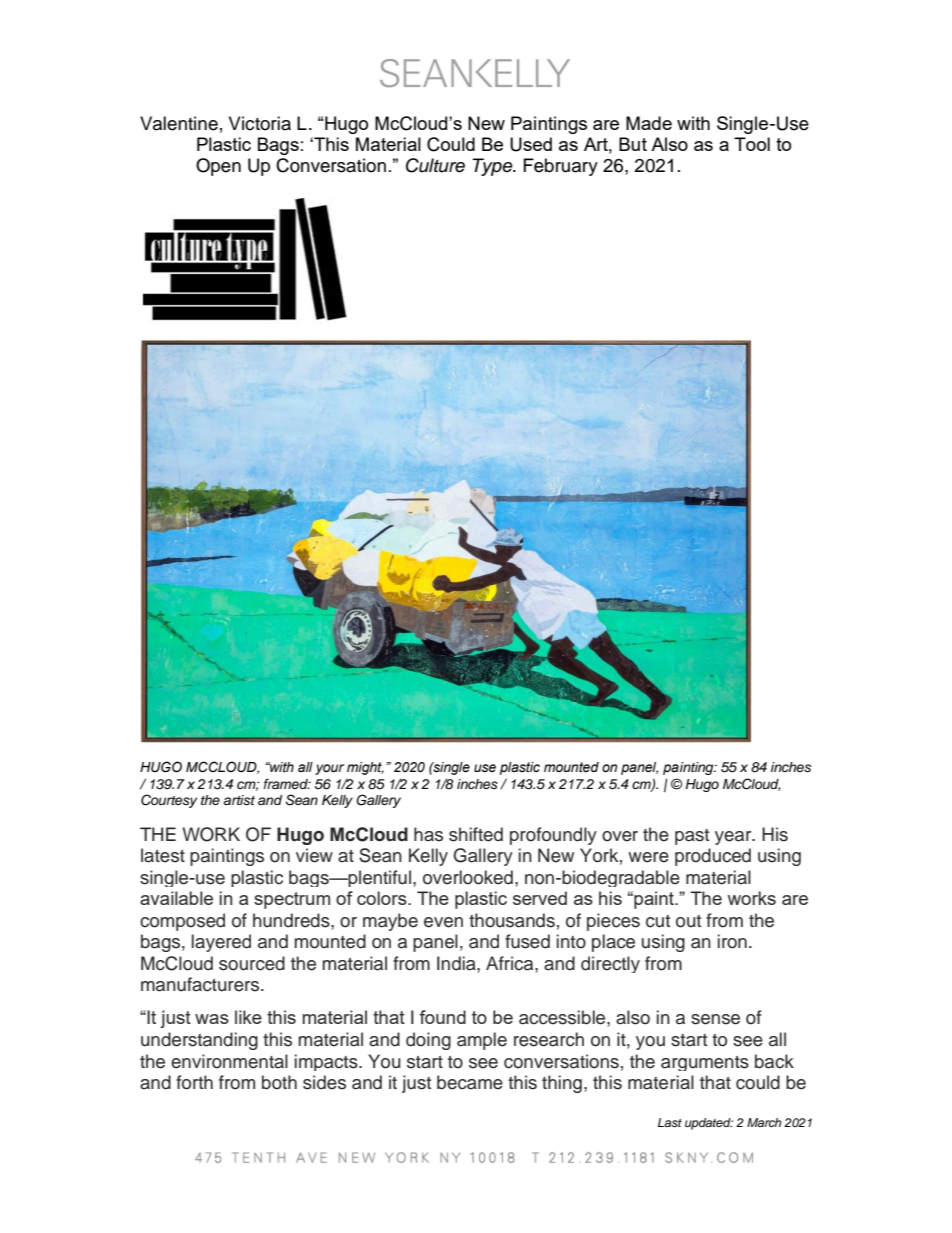  I want to click on past, so click(692, 837).
